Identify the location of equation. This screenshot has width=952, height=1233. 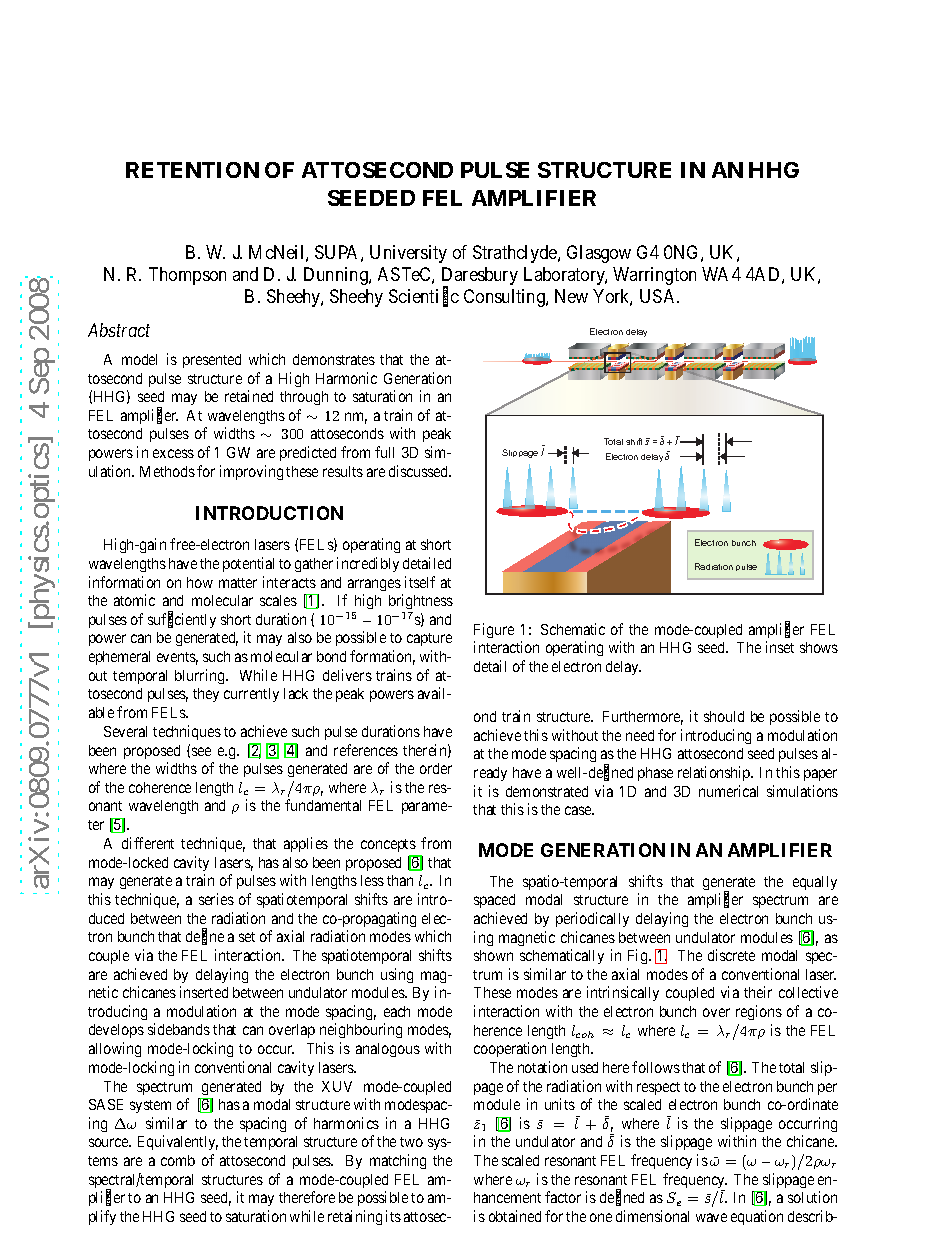
(757, 1217).
